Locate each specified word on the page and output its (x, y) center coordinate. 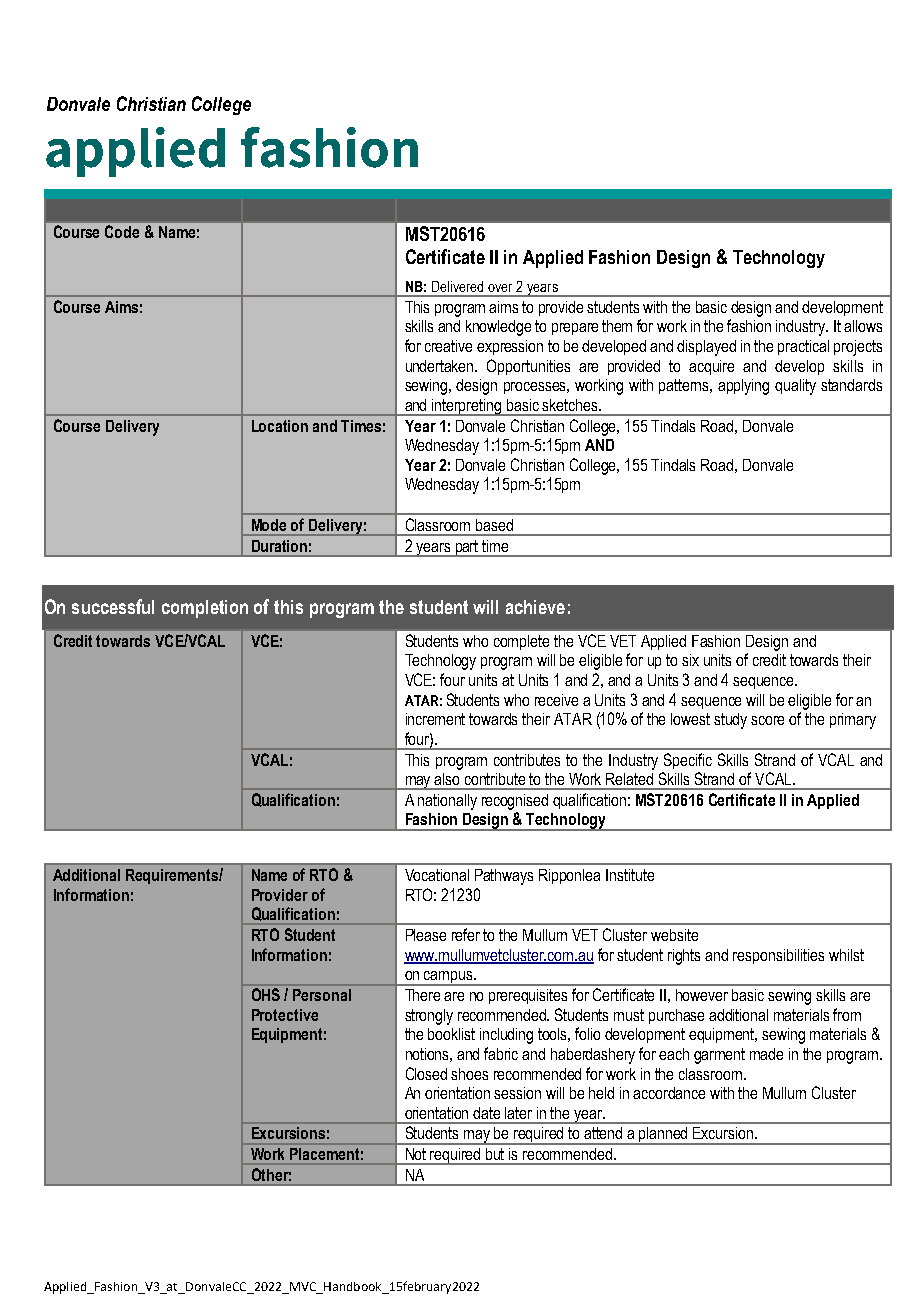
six (690, 660)
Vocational (437, 875)
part (467, 548)
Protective (285, 1015)
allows (863, 326)
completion (205, 609)
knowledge (498, 328)
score (767, 720)
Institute (630, 875)
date (486, 1113)
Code (122, 231)
